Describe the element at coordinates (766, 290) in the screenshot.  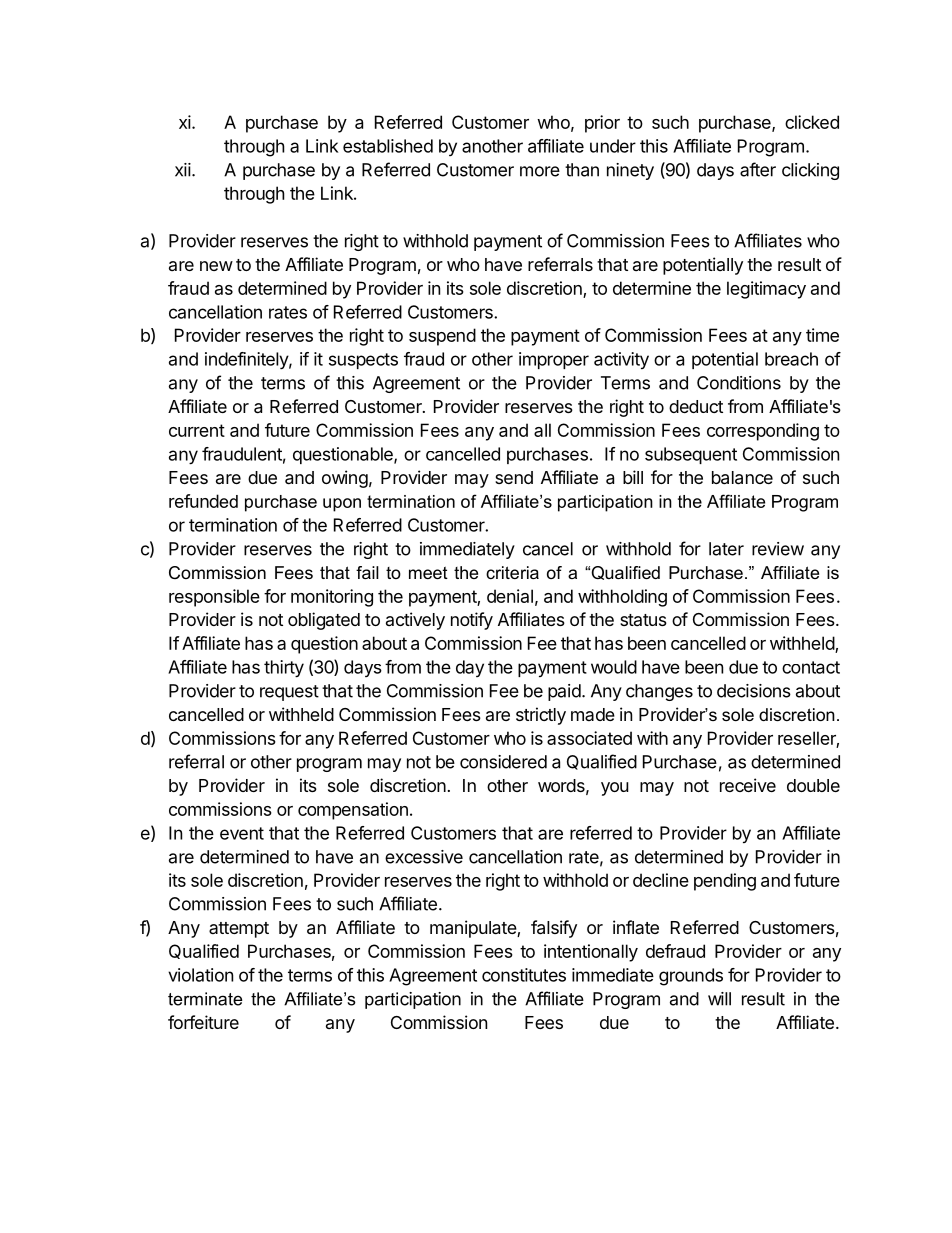
I see `legitimacy` at that location.
